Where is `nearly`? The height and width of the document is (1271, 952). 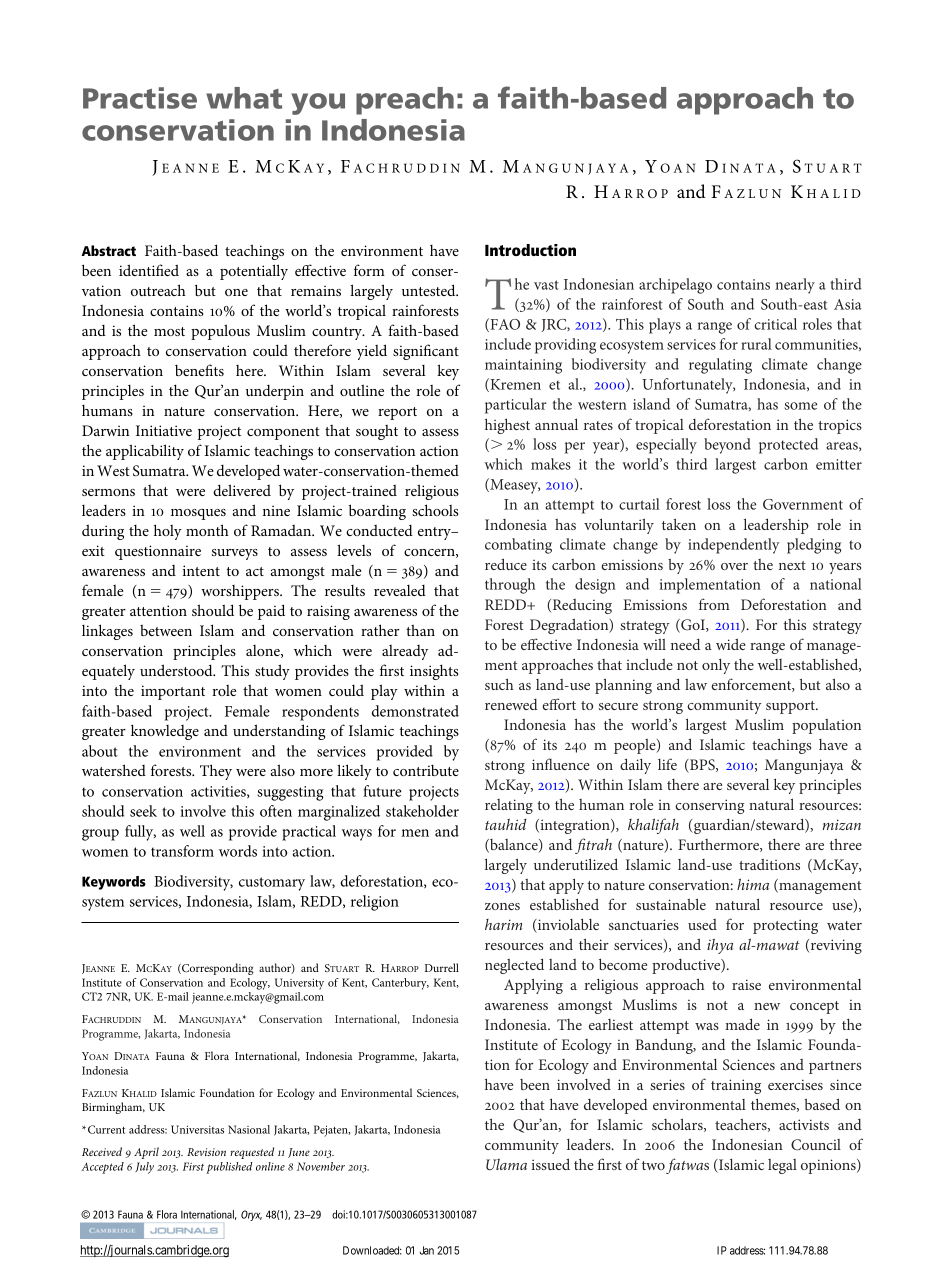
nearly is located at coordinates (795, 286).
